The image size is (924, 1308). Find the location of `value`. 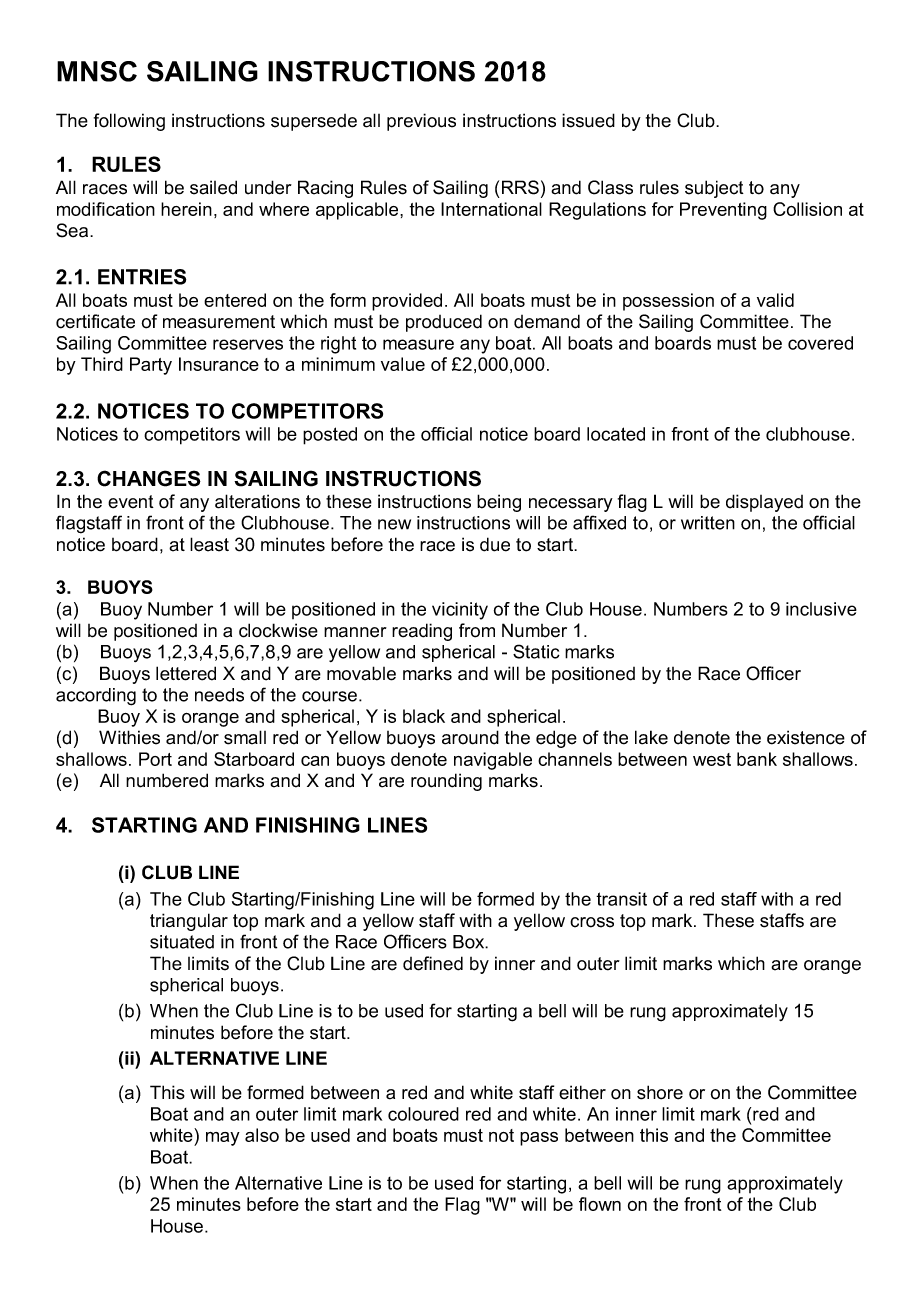

value is located at coordinates (403, 364).
